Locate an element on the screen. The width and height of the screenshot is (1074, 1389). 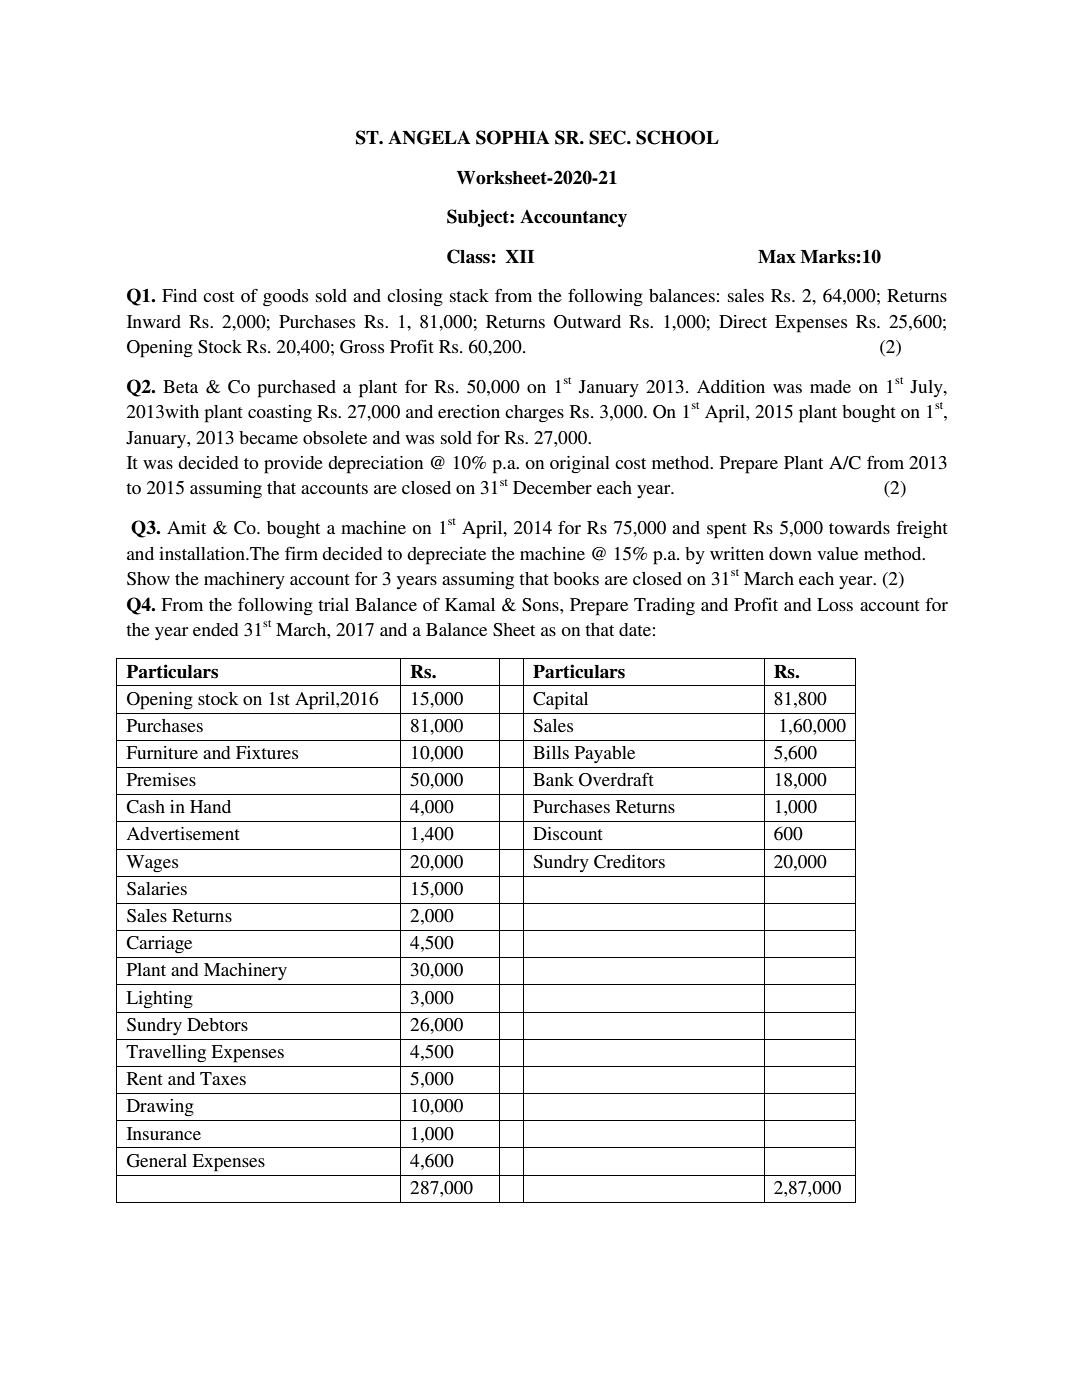
ANGELA is located at coordinates (429, 137).
